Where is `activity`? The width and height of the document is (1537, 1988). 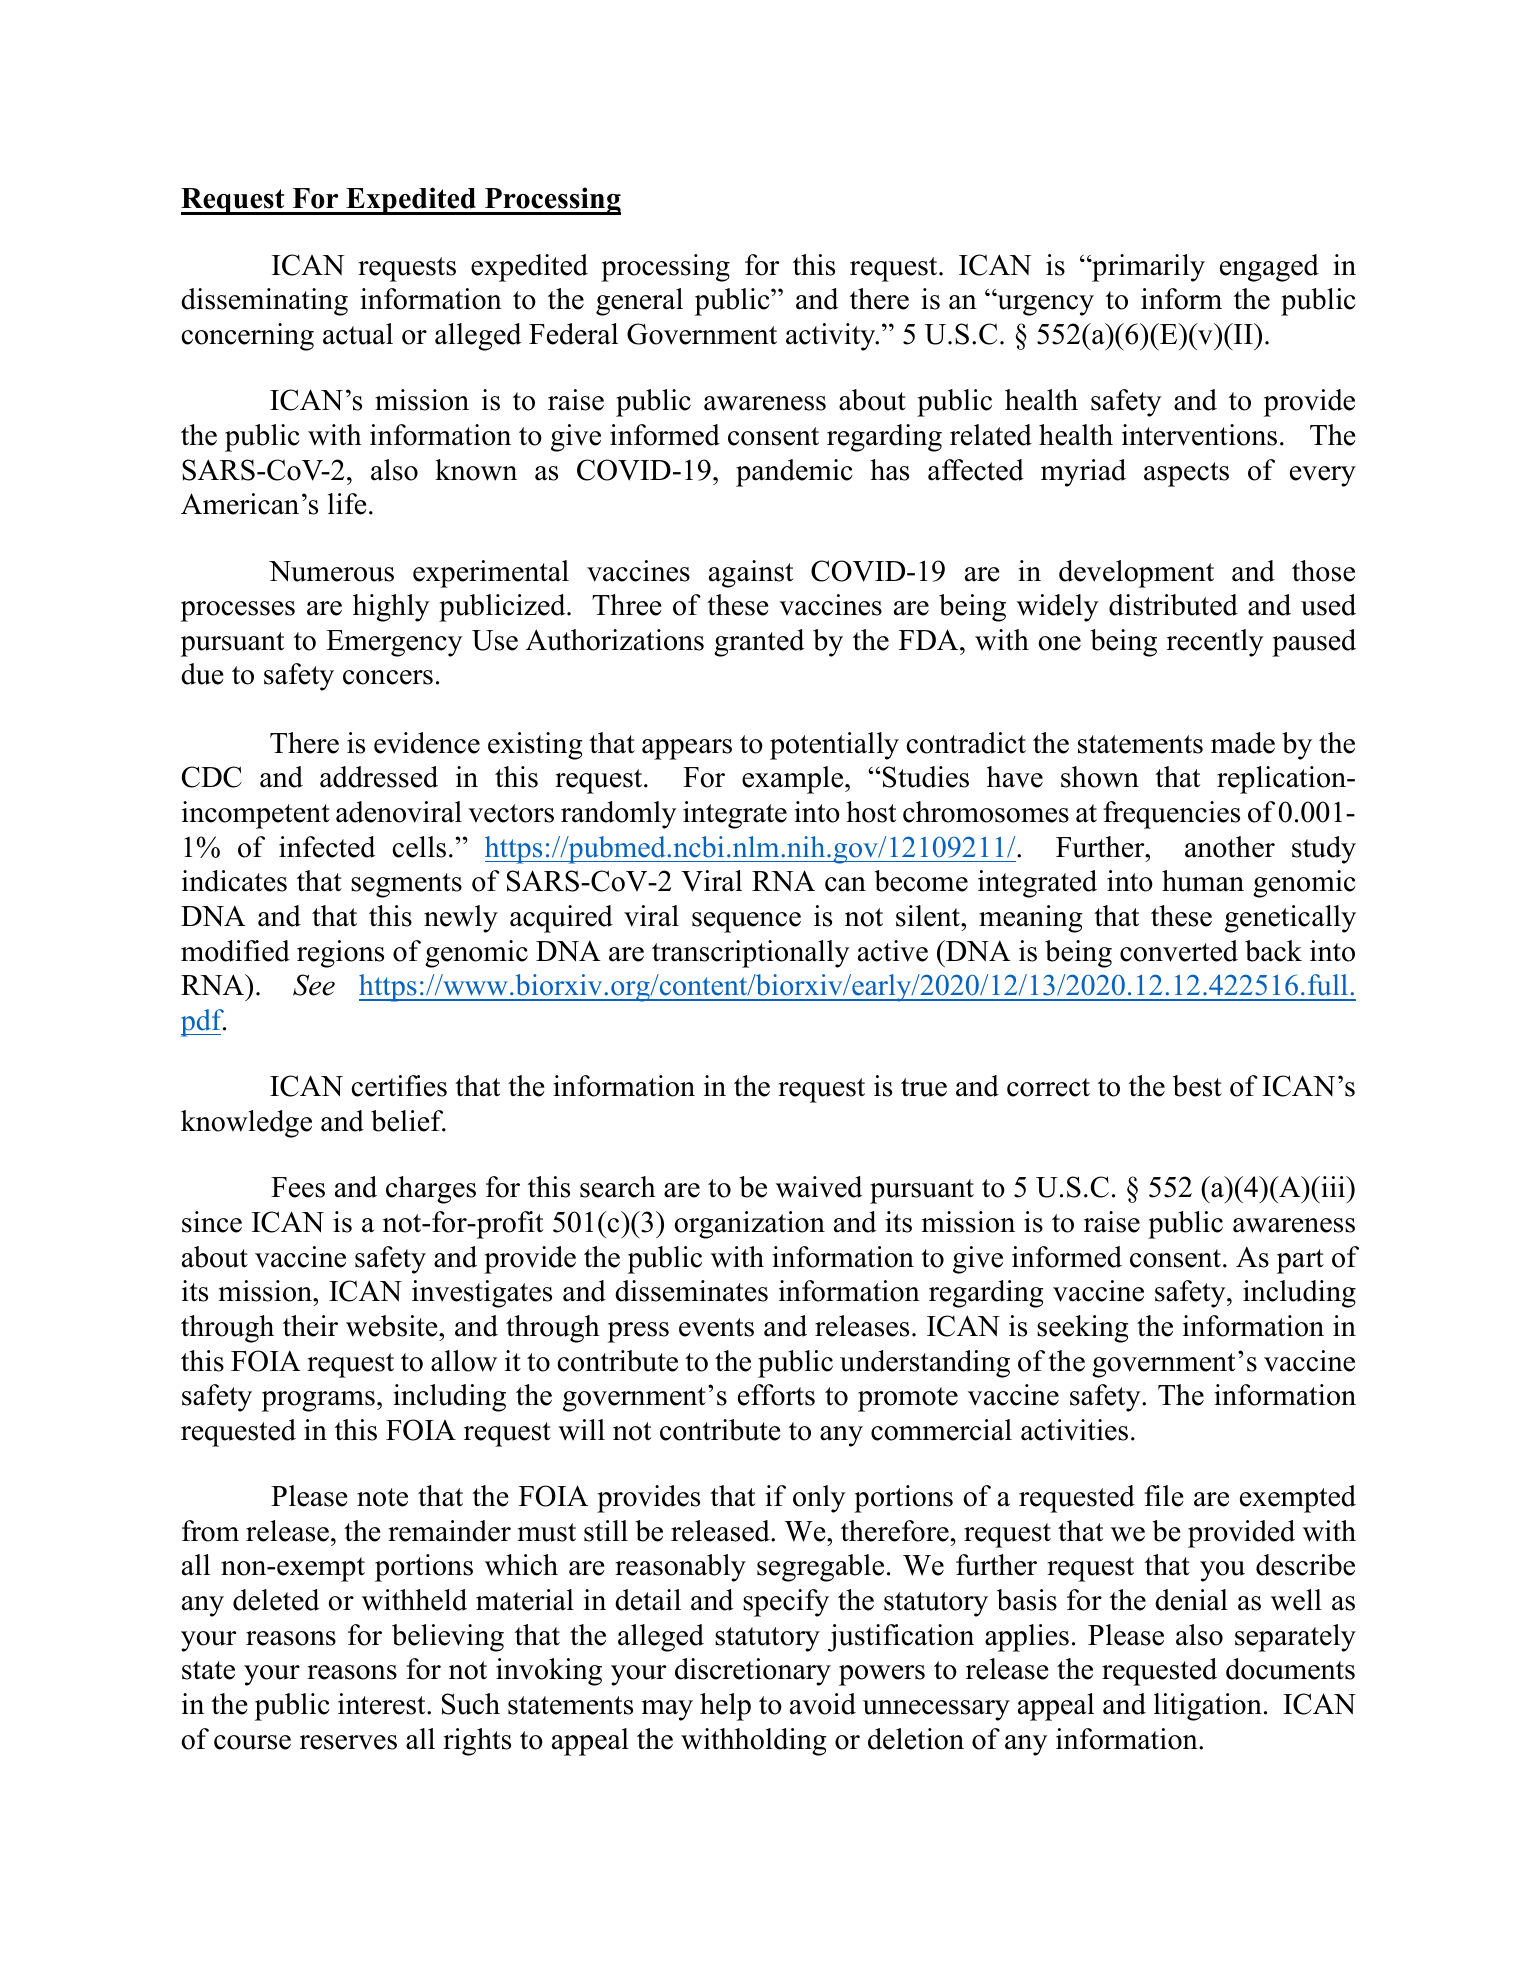
activity is located at coordinates (832, 337).
